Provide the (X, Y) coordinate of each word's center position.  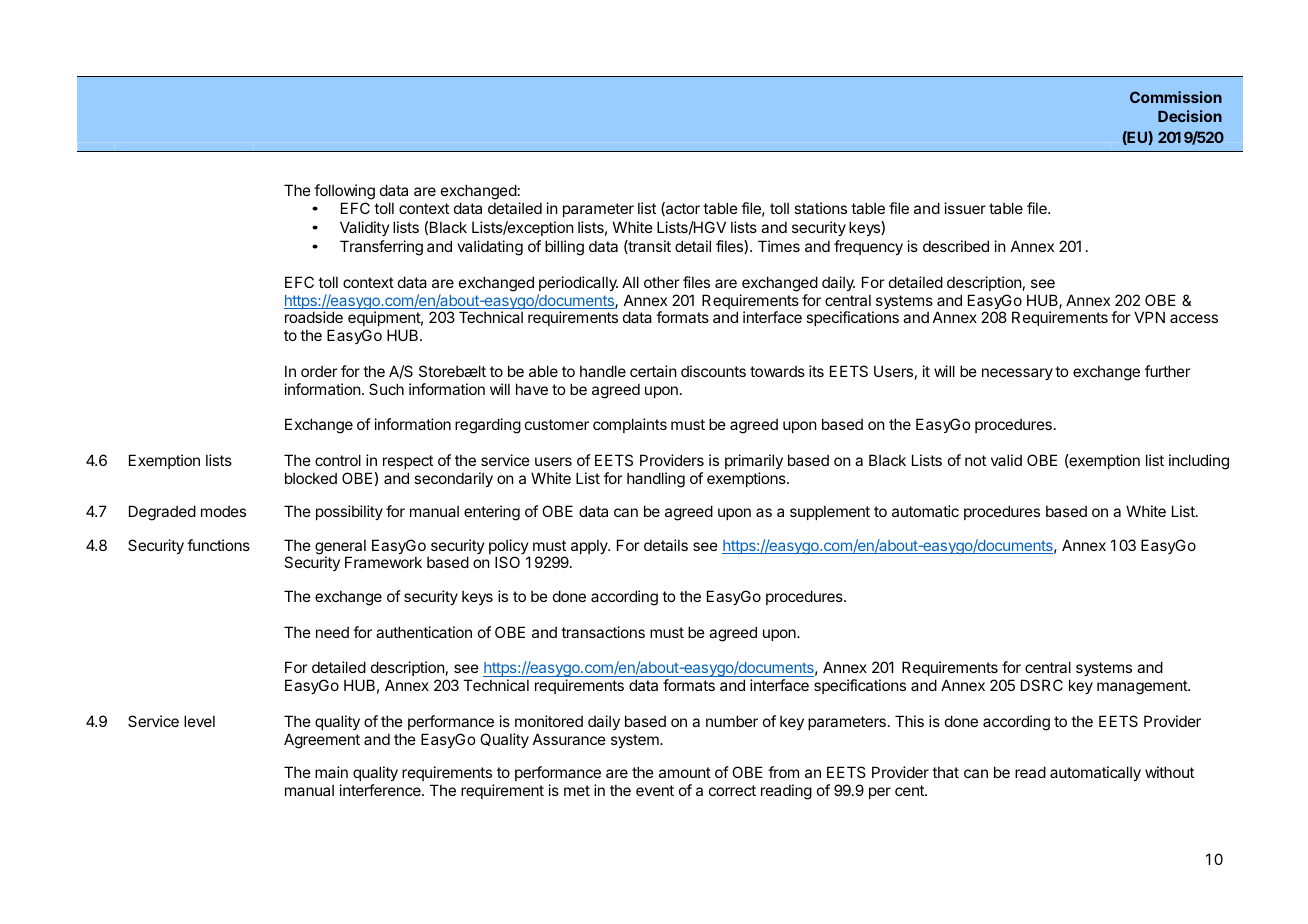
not (975, 460)
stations (820, 208)
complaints (630, 425)
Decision (1190, 116)
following (344, 192)
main (331, 772)
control (338, 460)
